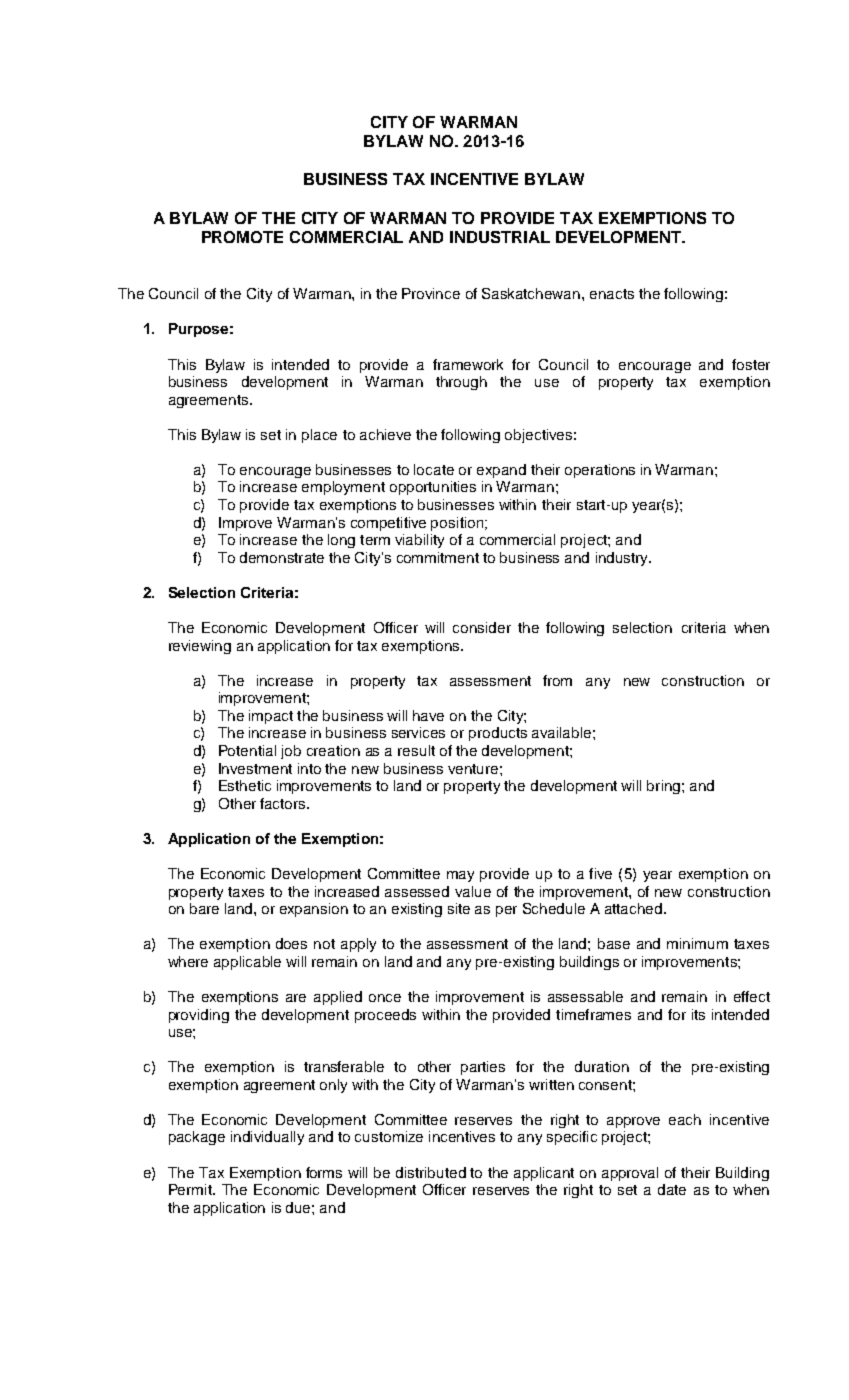 The width and height of the page is (849, 1400). What do you see at coordinates (431, 1172) in the page?
I see `distributed` at bounding box center [431, 1172].
